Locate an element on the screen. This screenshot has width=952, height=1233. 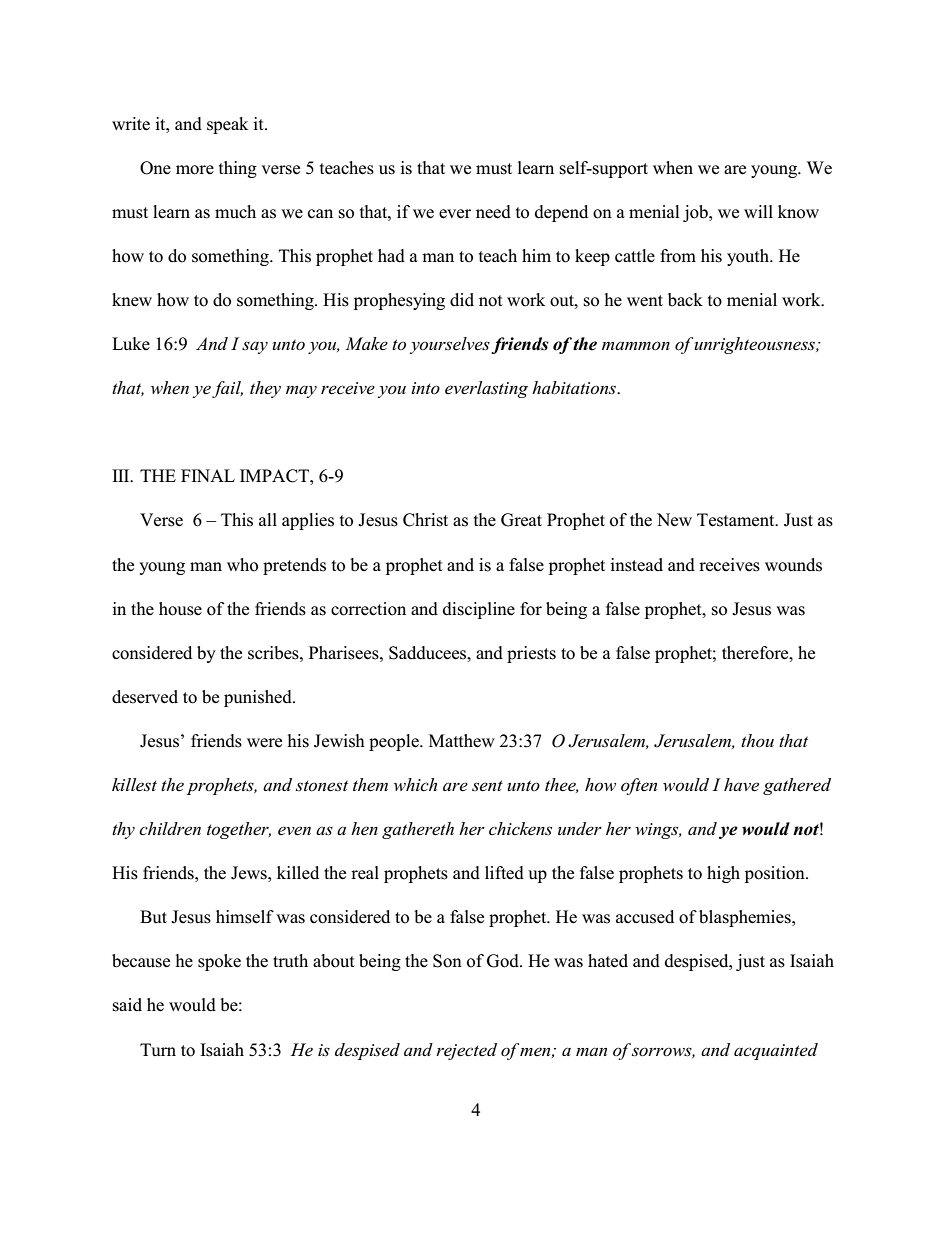
more is located at coordinates (195, 170).
